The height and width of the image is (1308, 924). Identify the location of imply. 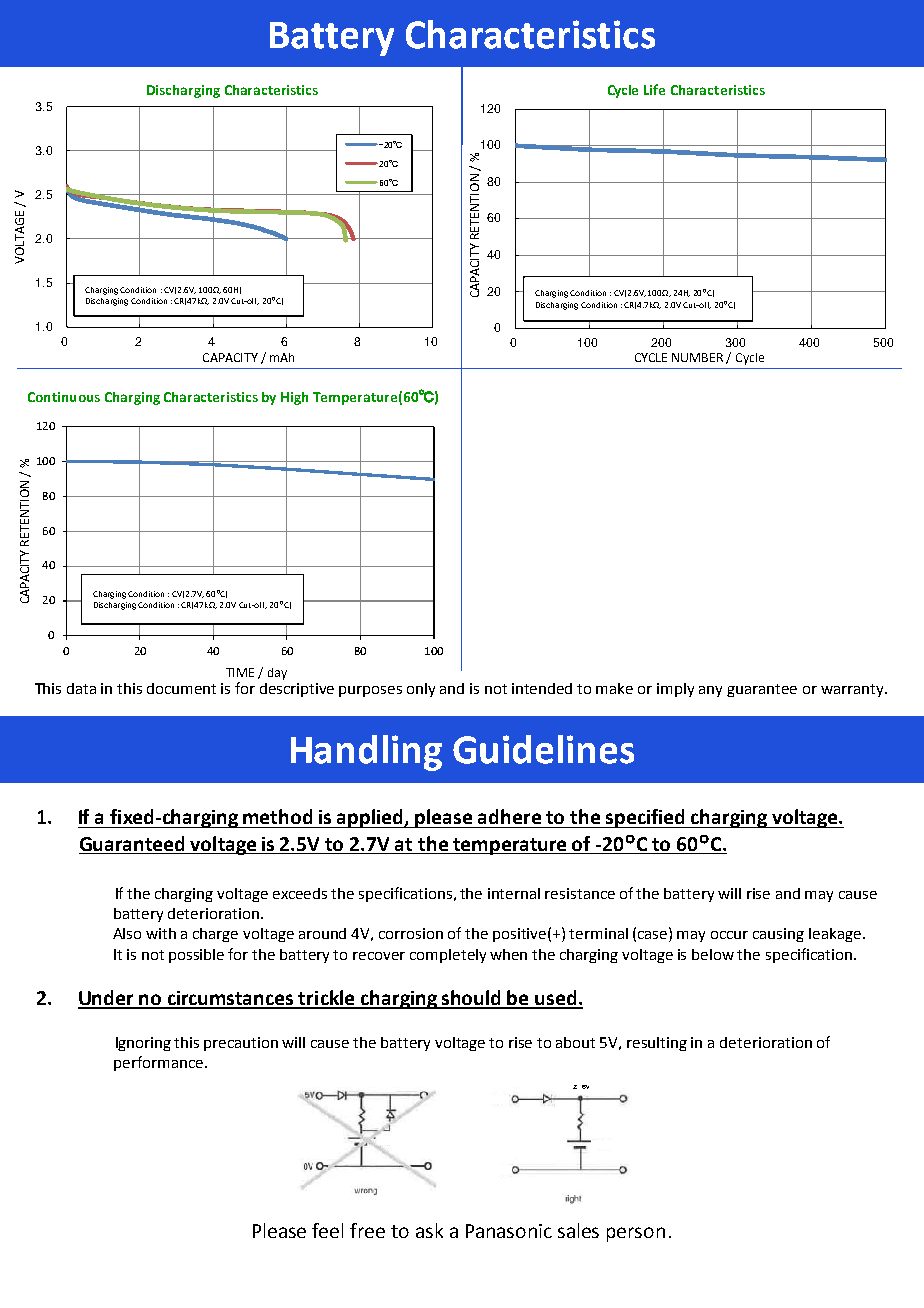
(675, 690).
